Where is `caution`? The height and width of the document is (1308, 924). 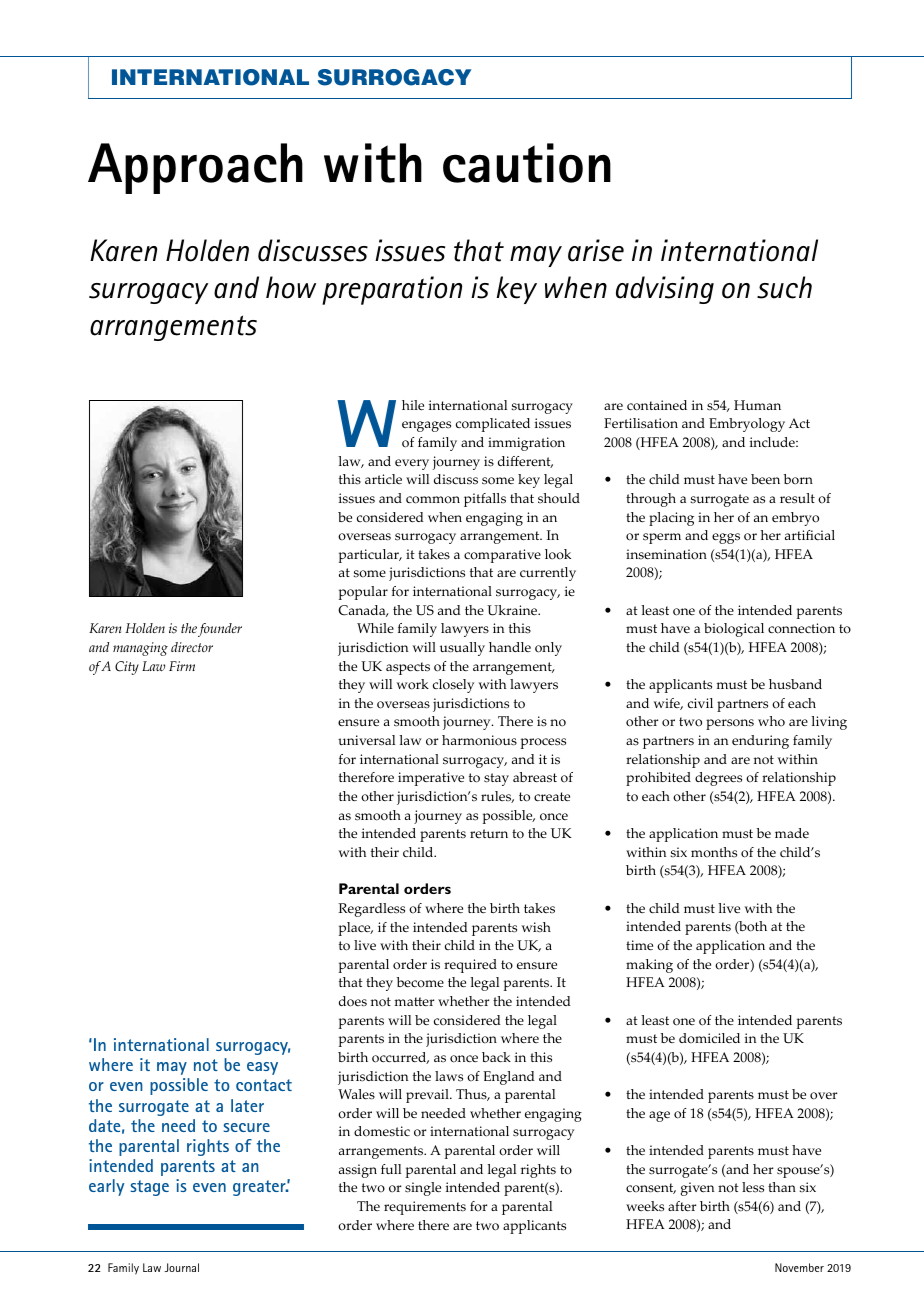
caution is located at coordinates (527, 163).
